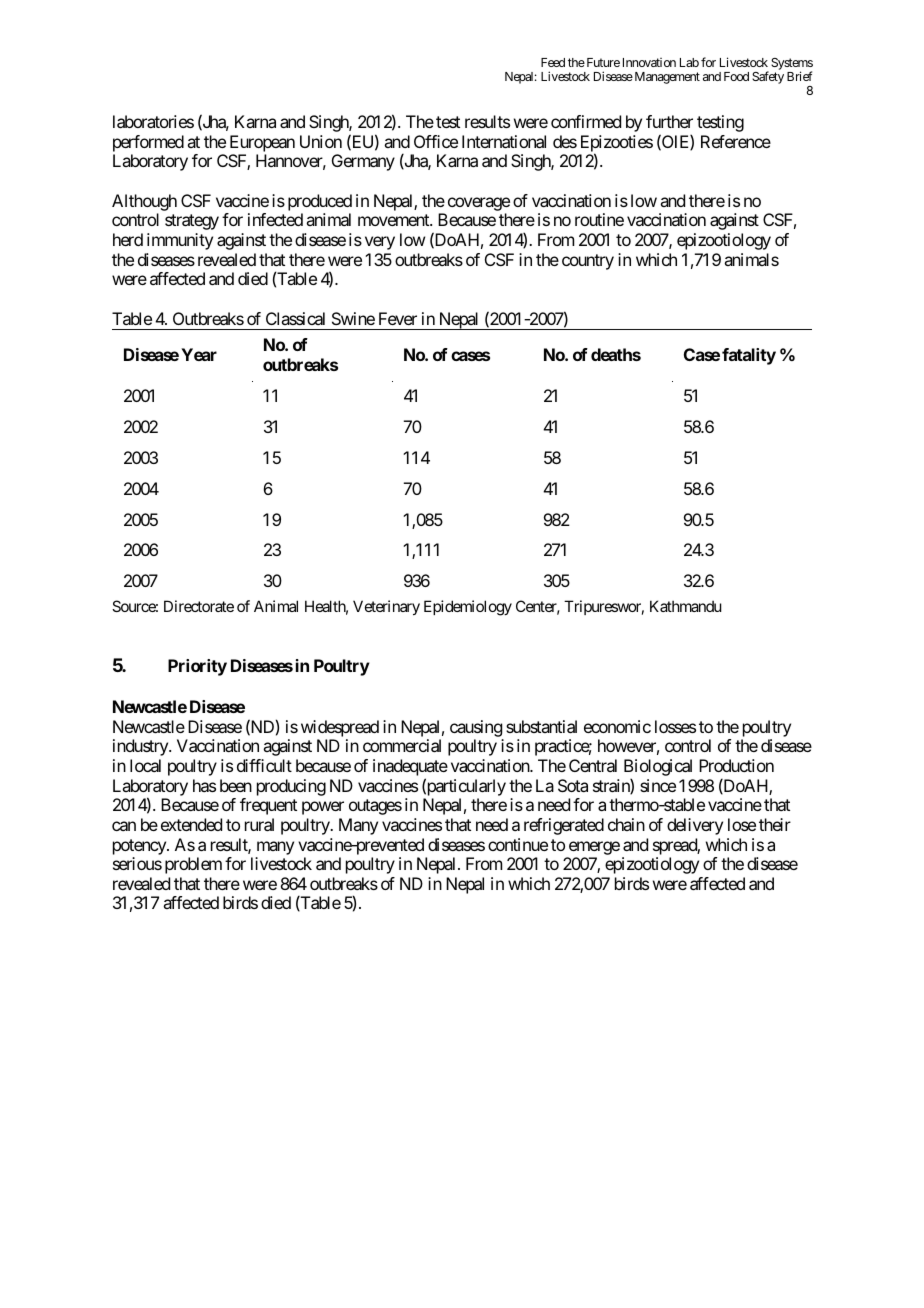 The width and height of the screenshot is (924, 1308). What do you see at coordinates (191, 824) in the screenshot?
I see `extended` at bounding box center [191, 824].
